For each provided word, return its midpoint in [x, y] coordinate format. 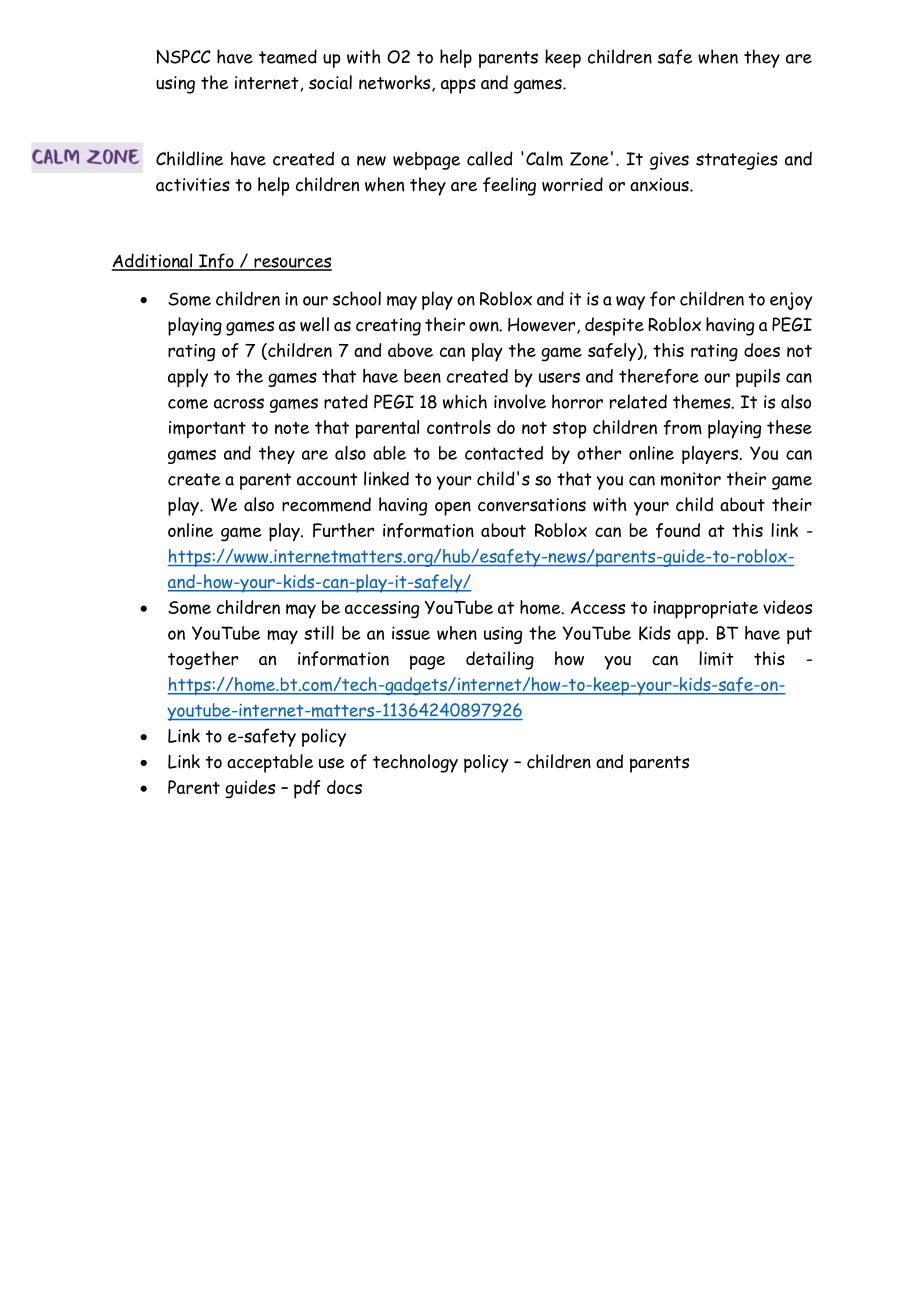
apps [458, 86]
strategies [737, 161]
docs [344, 787]
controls [459, 427]
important [207, 430]
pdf [307, 789]
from [682, 427]
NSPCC [183, 57]
